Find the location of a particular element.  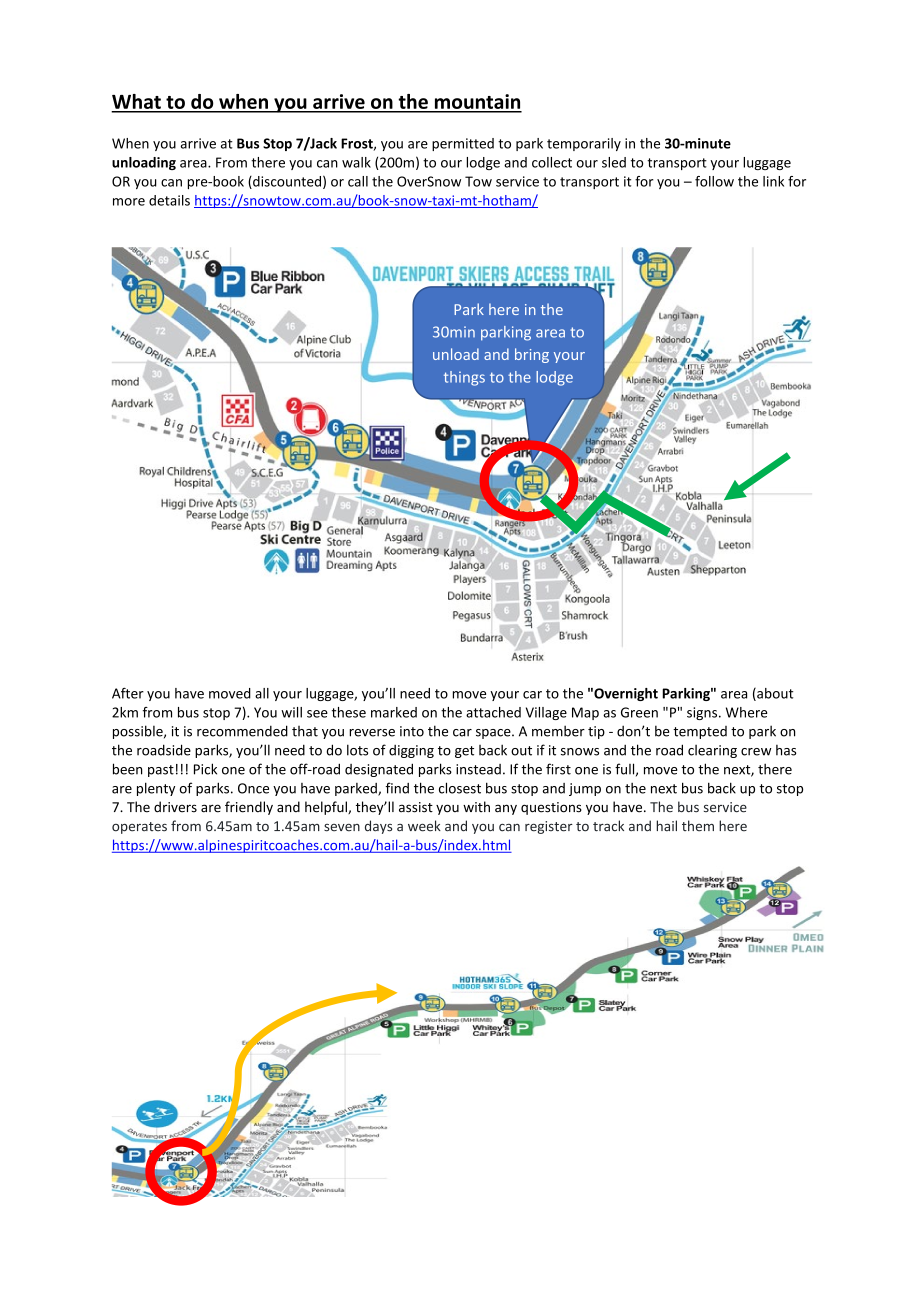

permitted is located at coordinates (463, 144).
